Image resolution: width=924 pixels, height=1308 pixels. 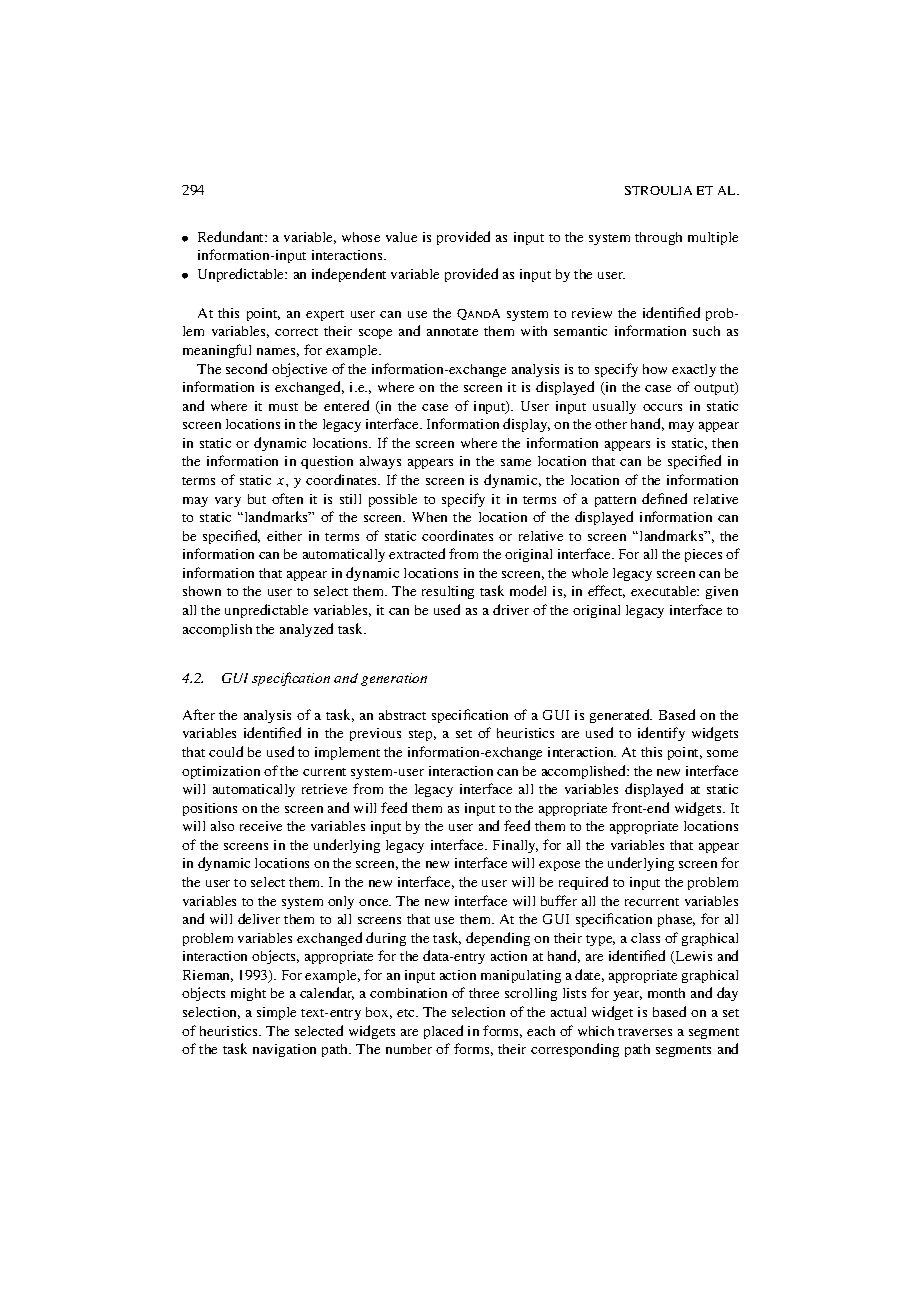 I want to click on traverses, so click(x=645, y=1032).
